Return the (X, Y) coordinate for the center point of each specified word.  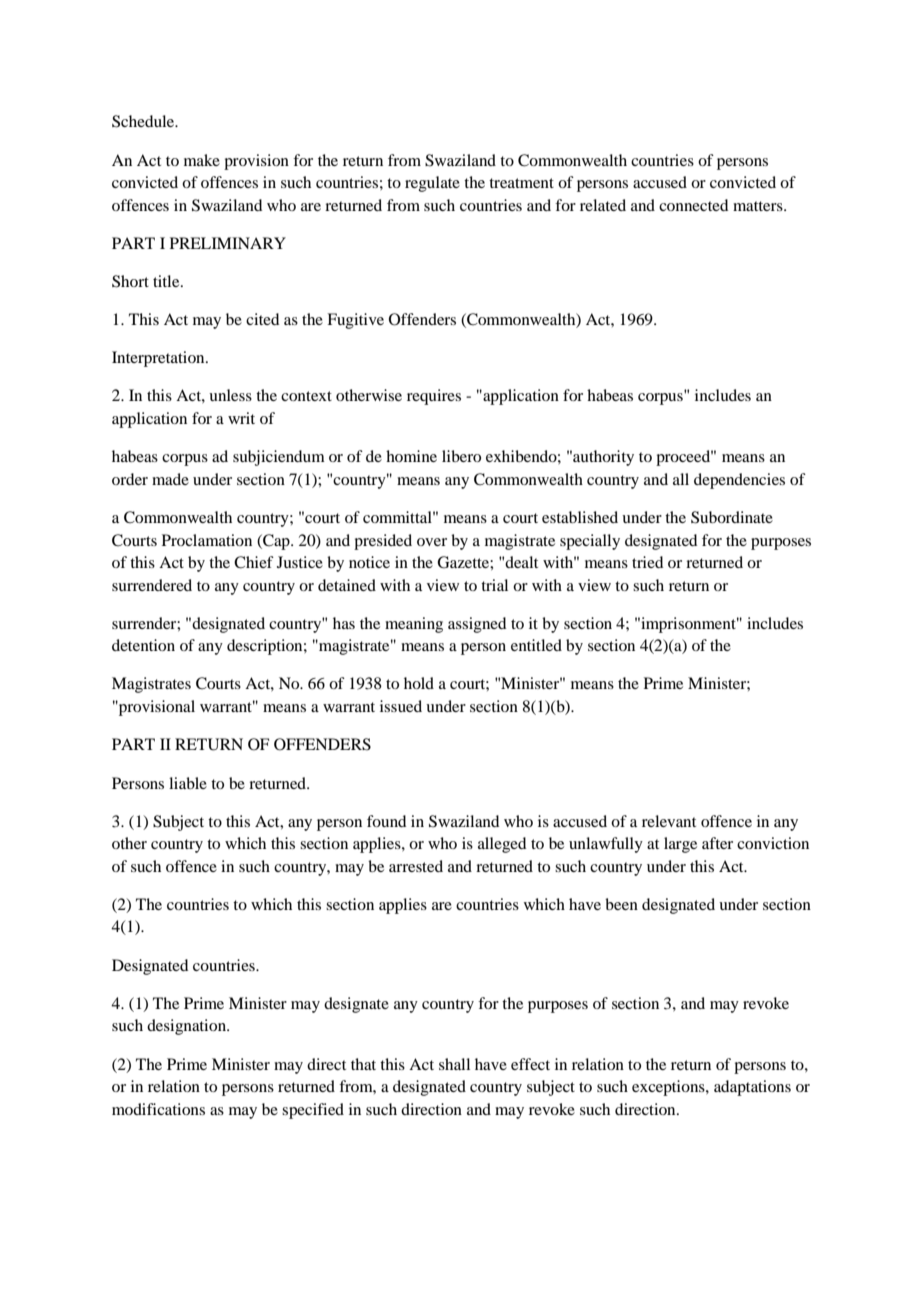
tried (647, 562)
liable (188, 783)
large (680, 845)
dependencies (739, 481)
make (202, 160)
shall (454, 1064)
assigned (477, 625)
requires (434, 397)
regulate (432, 184)
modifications (158, 1109)
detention (143, 645)
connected (693, 205)
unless (230, 395)
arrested (416, 866)
